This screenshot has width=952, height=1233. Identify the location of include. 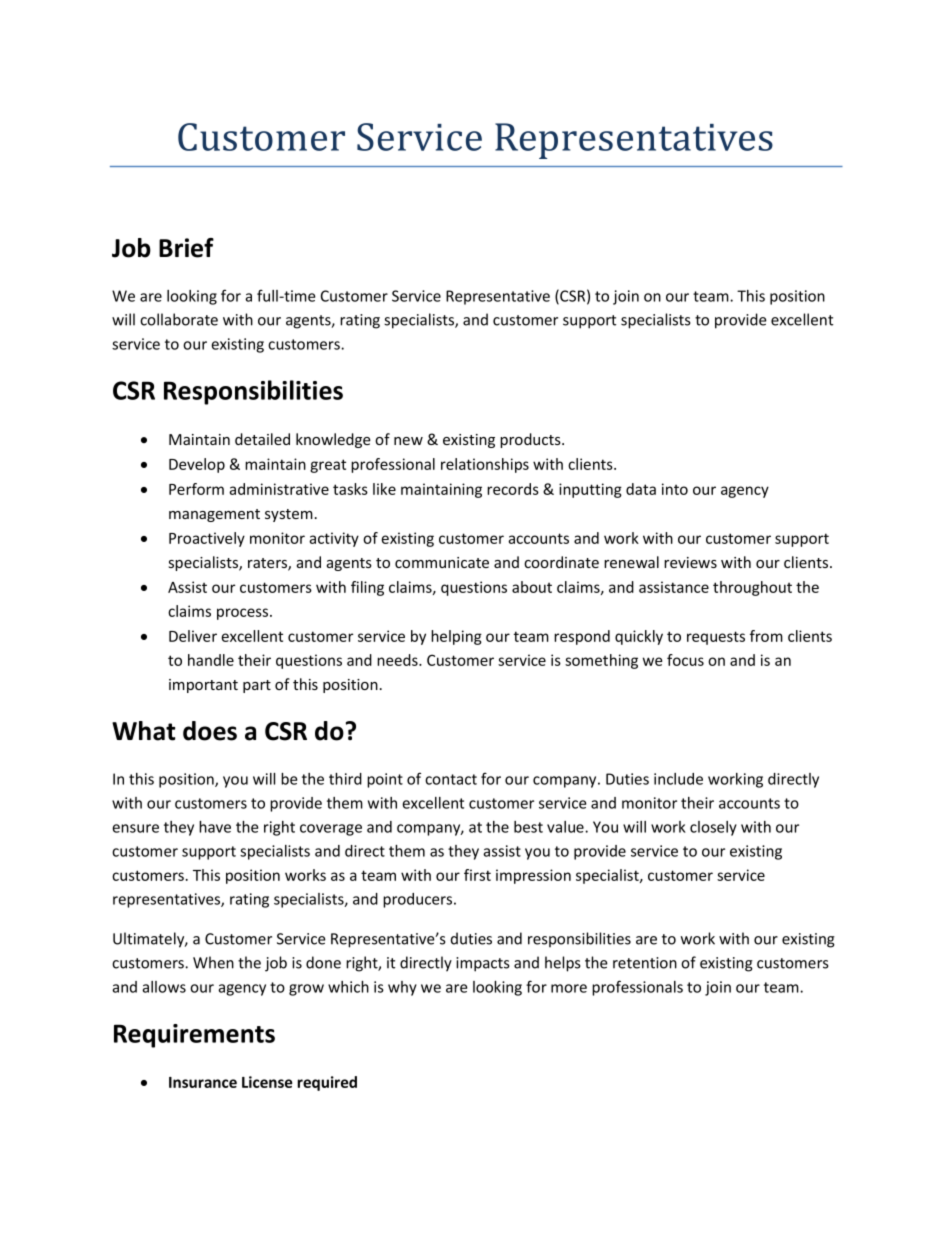
(678, 779).
